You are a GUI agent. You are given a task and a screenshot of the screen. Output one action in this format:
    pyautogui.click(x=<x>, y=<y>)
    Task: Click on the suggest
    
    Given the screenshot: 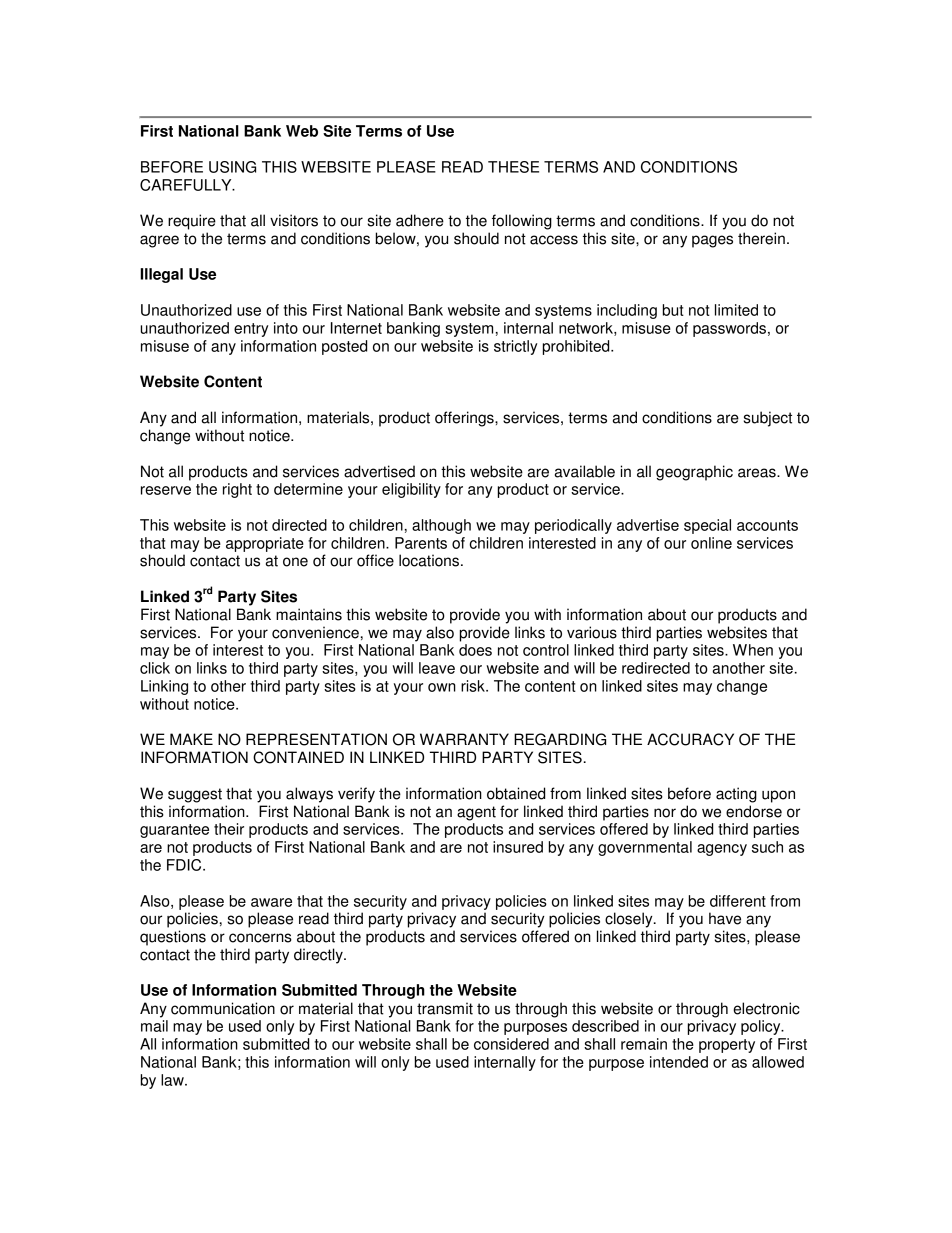 What is the action you would take?
    pyautogui.click(x=195, y=795)
